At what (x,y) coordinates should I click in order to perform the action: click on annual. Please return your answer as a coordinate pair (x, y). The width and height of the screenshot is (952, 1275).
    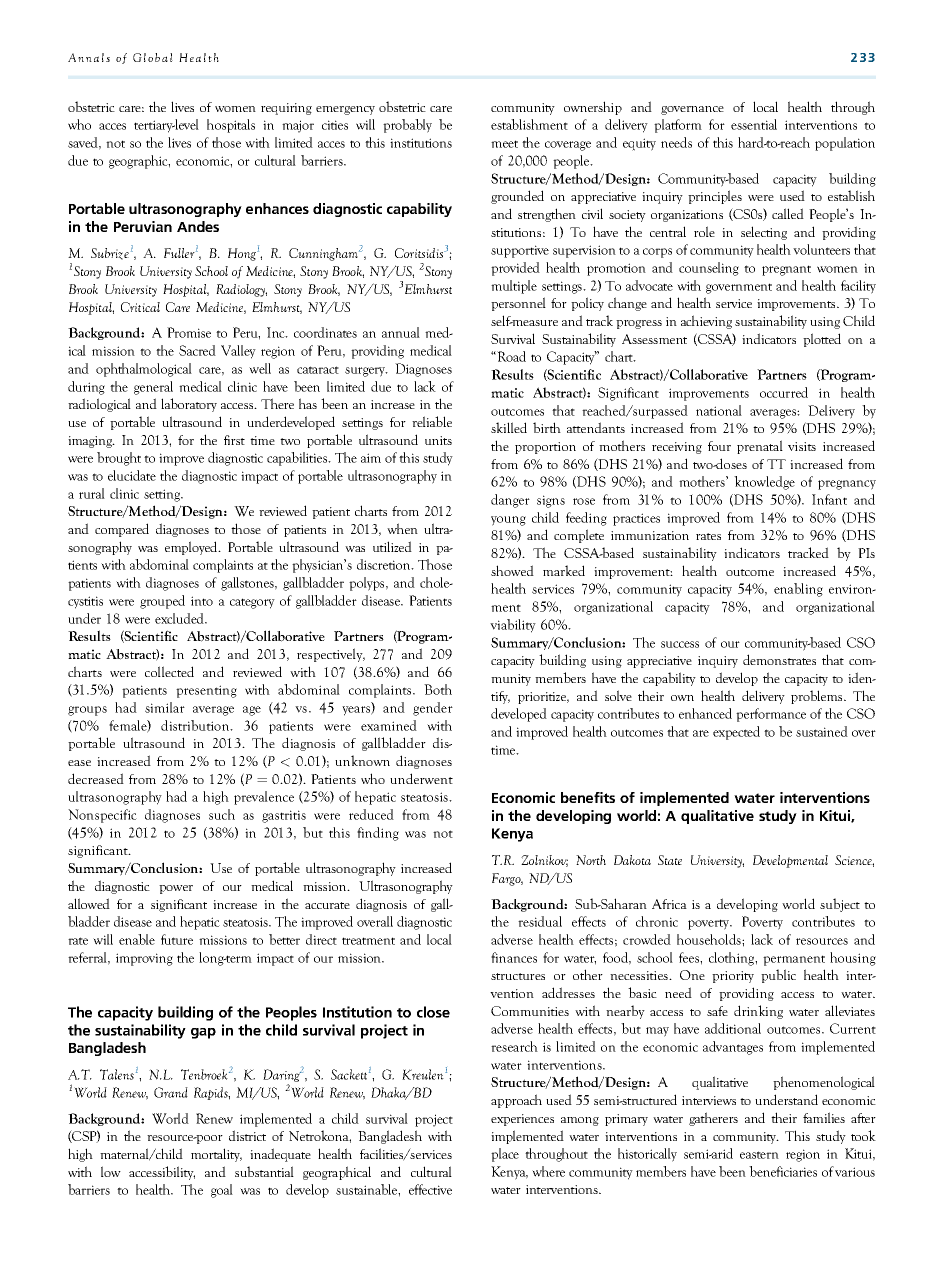
    Looking at the image, I should click on (401, 332).
